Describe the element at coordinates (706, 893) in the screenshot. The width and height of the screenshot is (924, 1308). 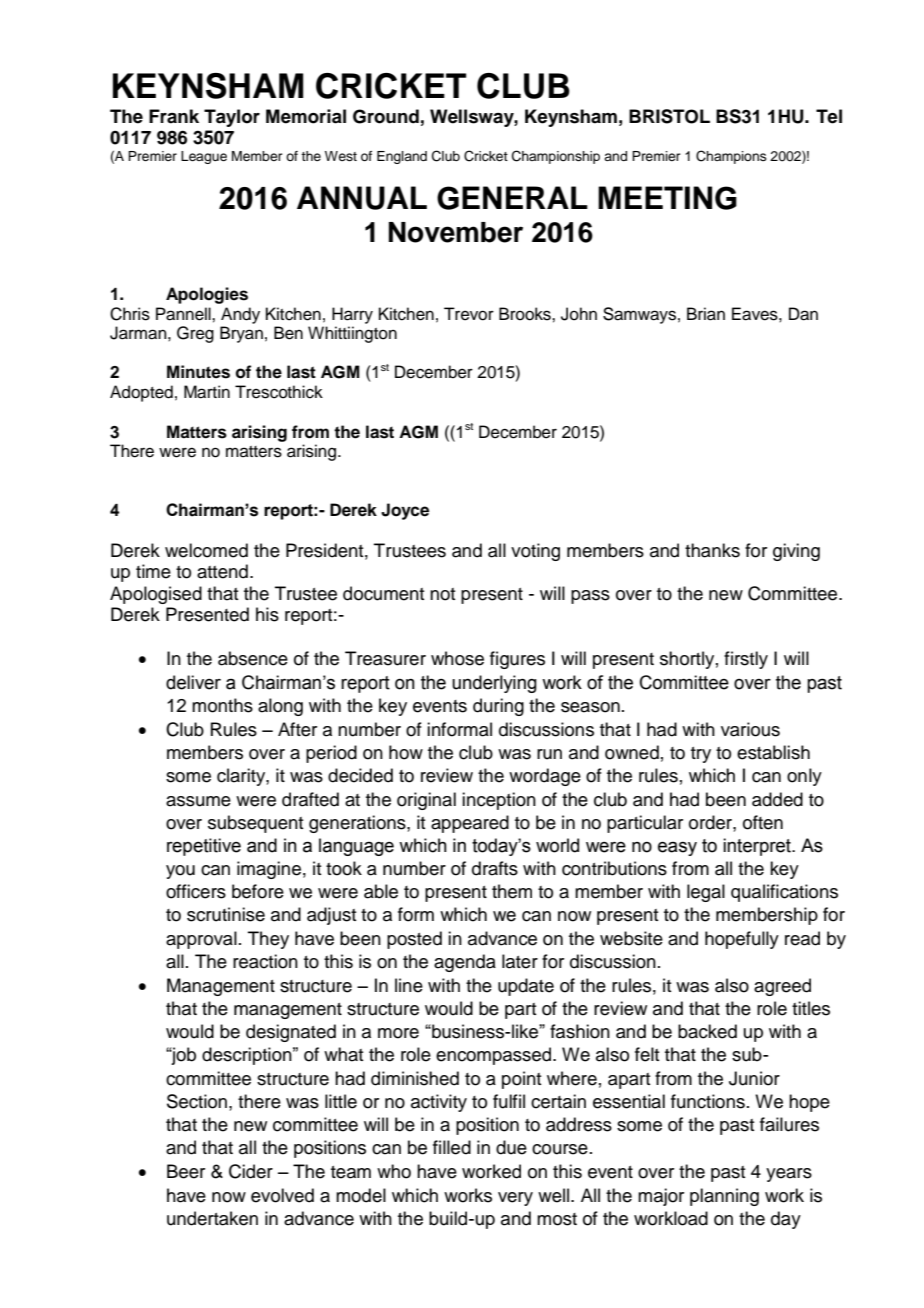
I see `legal` at that location.
